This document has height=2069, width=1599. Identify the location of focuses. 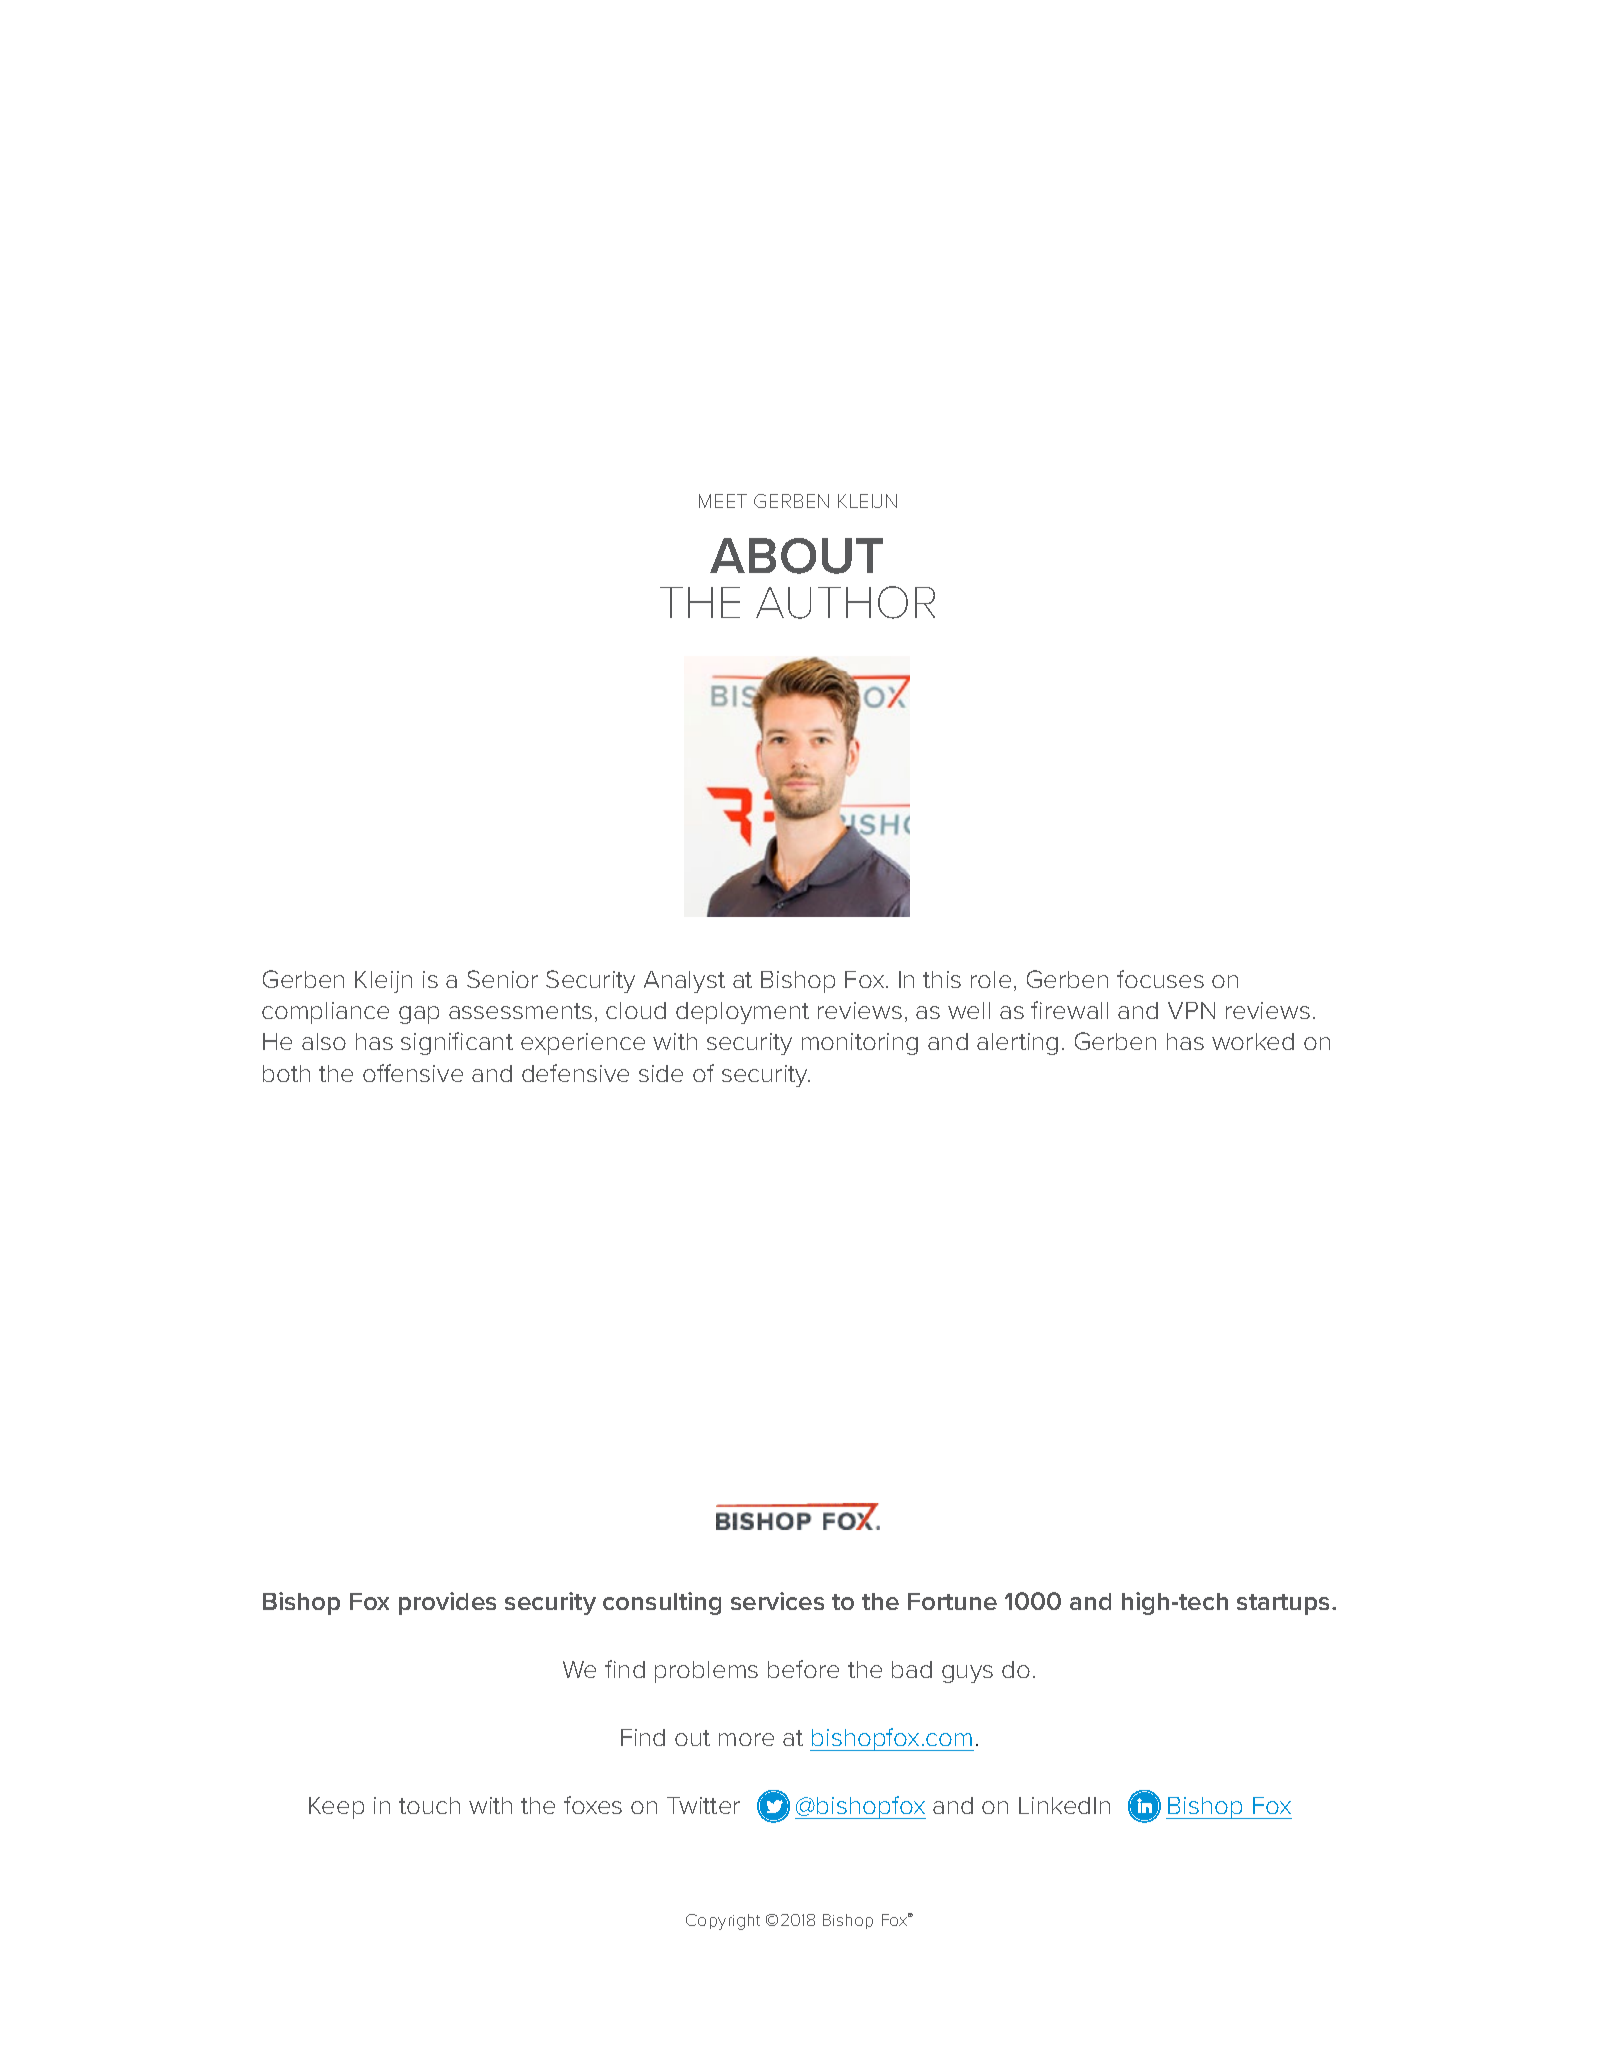
(1160, 979).
